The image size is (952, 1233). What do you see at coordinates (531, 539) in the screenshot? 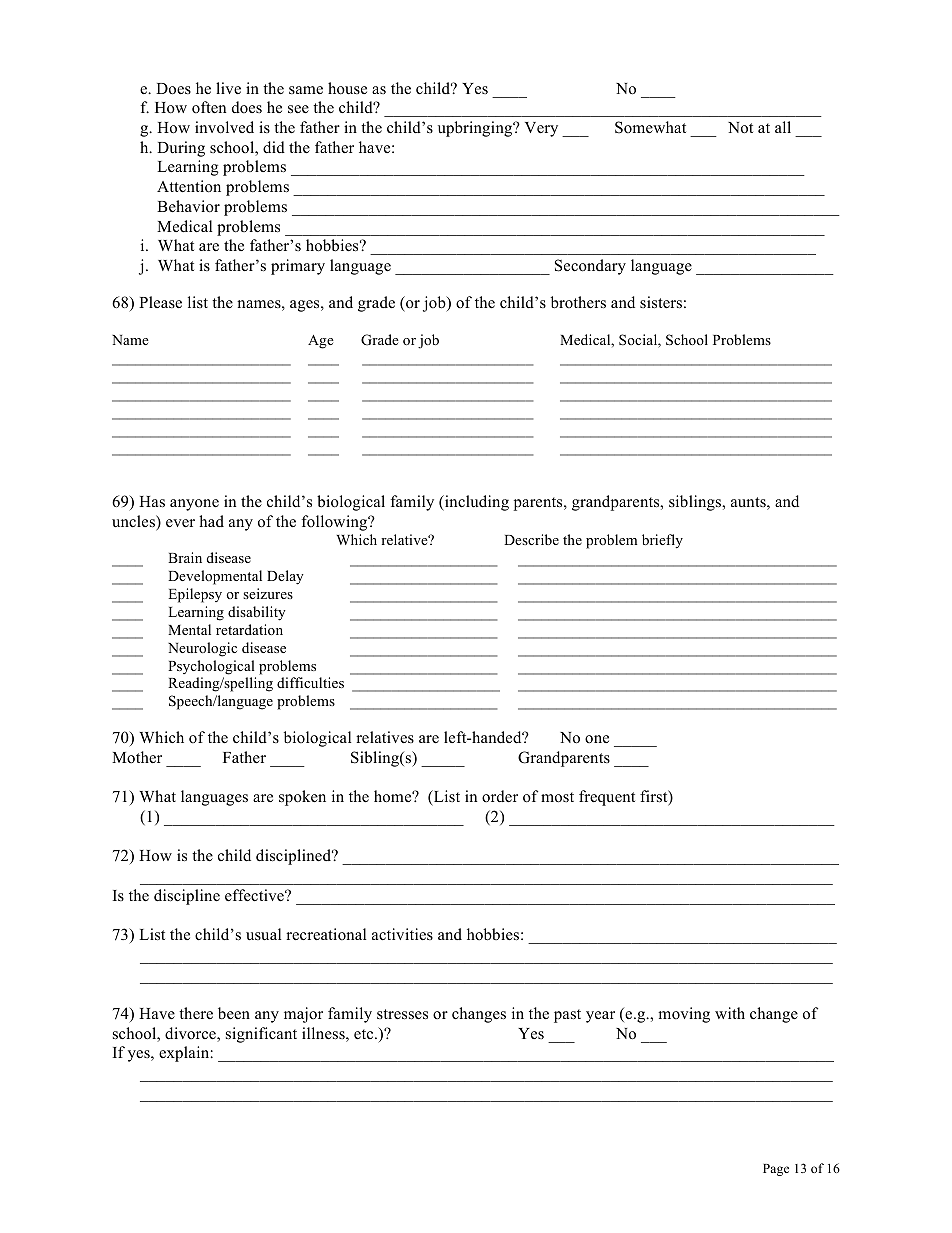
I see `Describe` at bounding box center [531, 539].
